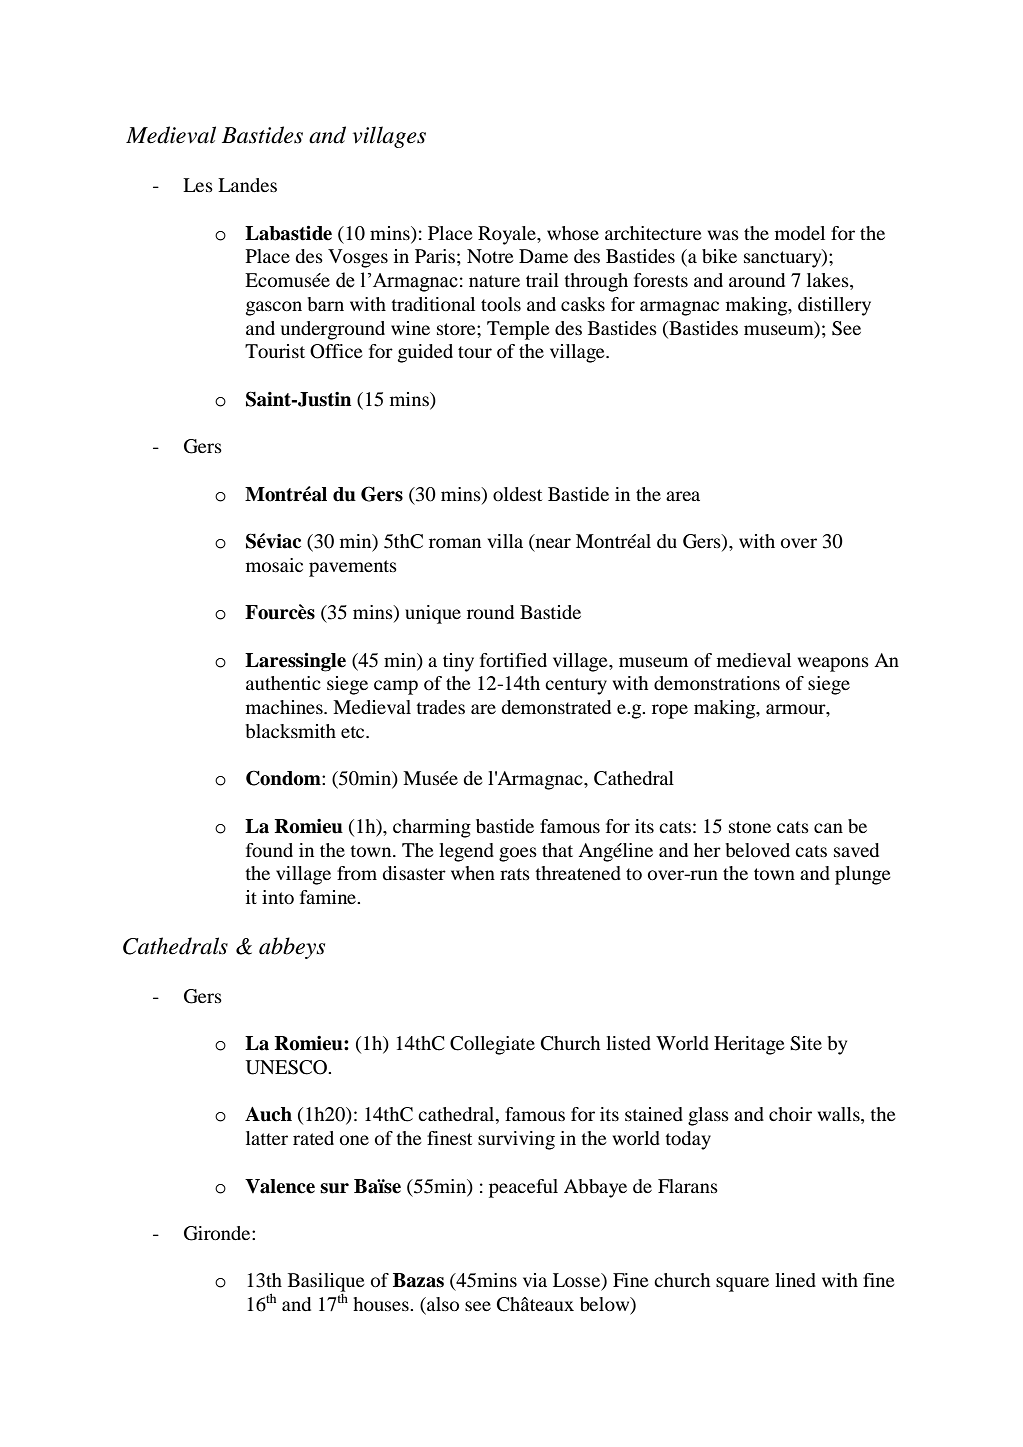 The width and height of the screenshot is (1023, 1447). I want to click on beloved, so click(757, 850).
